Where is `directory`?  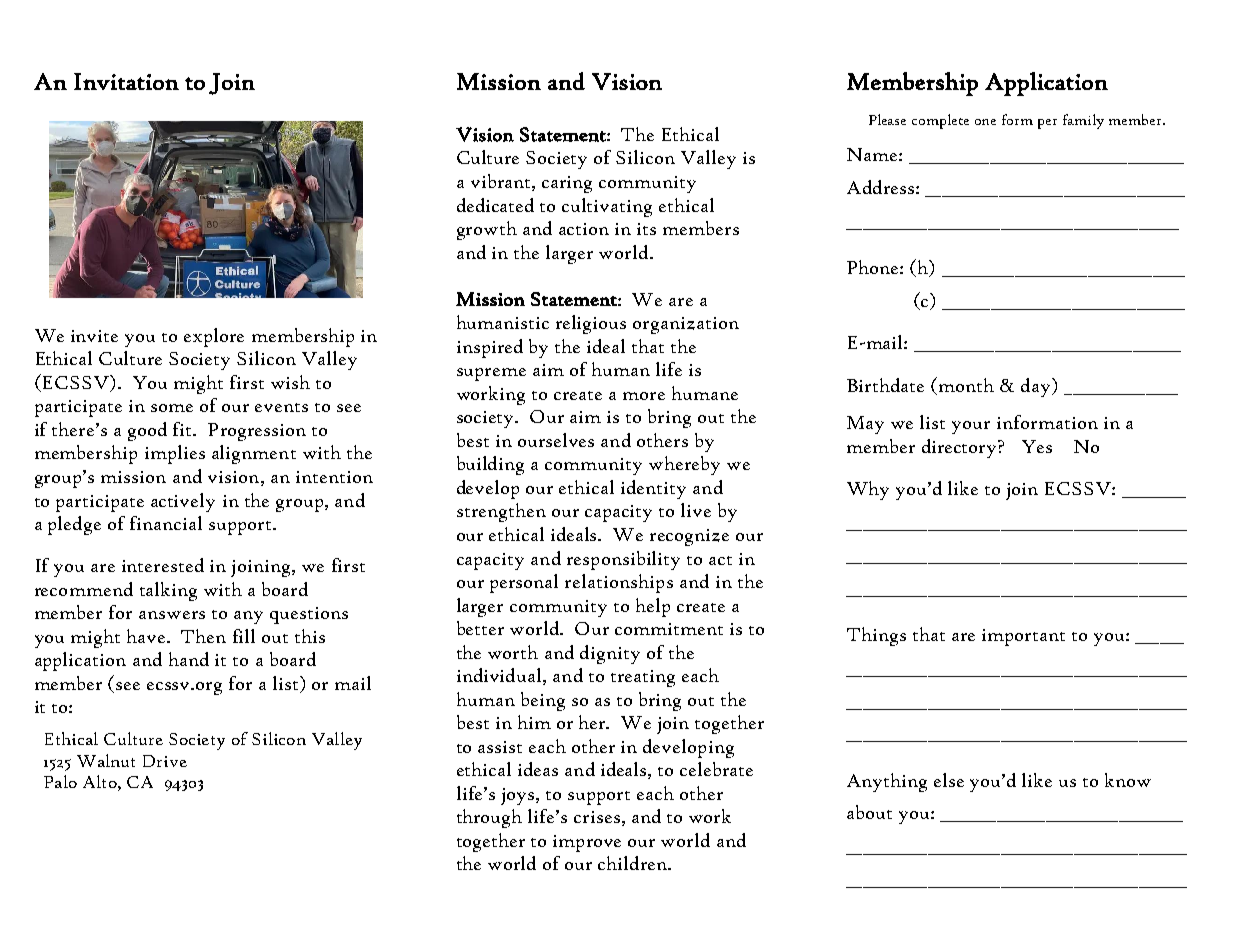 directory is located at coordinates (960, 448).
